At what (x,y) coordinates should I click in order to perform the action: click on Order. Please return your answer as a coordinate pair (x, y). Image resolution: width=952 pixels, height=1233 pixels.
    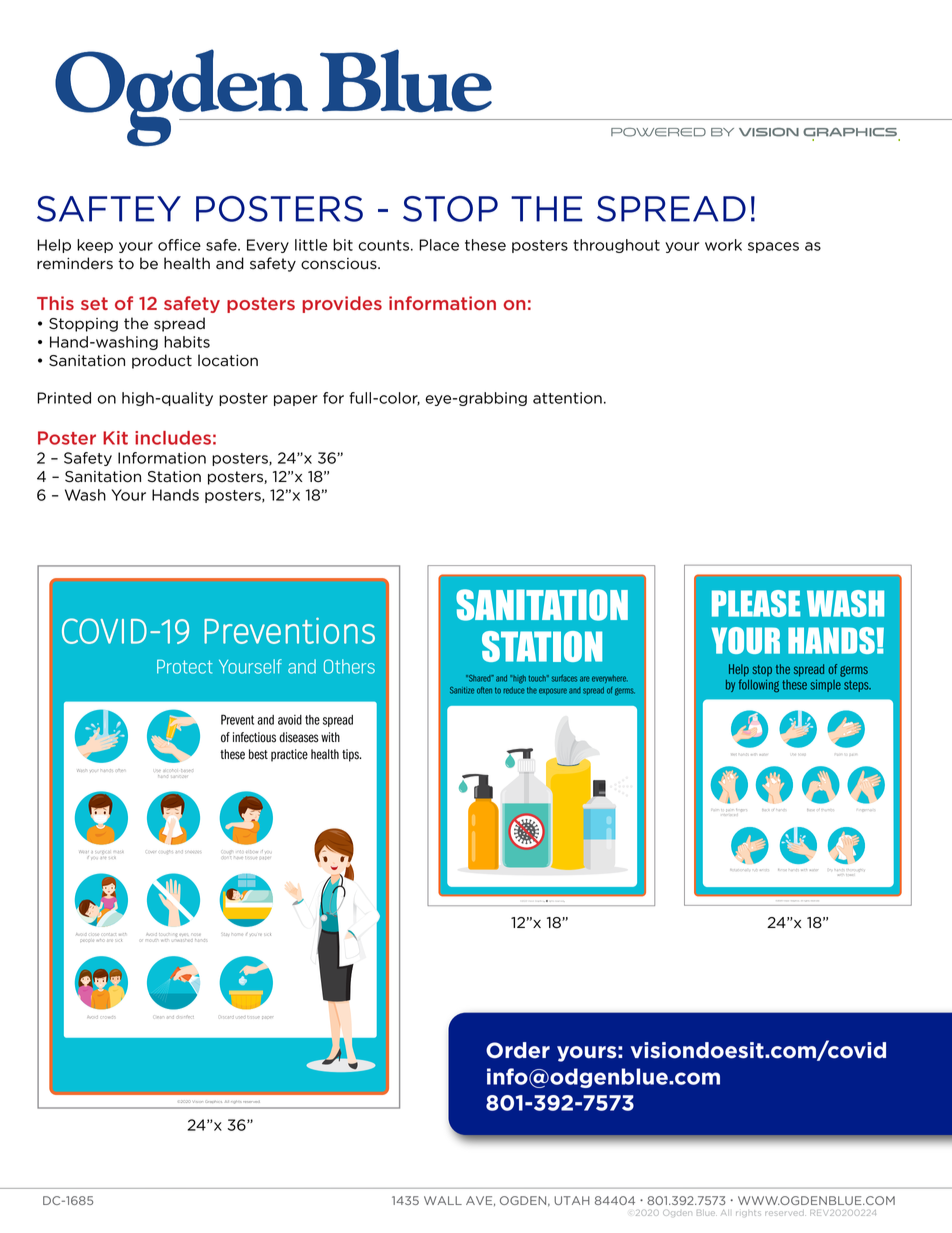
    Looking at the image, I should click on (518, 1050).
